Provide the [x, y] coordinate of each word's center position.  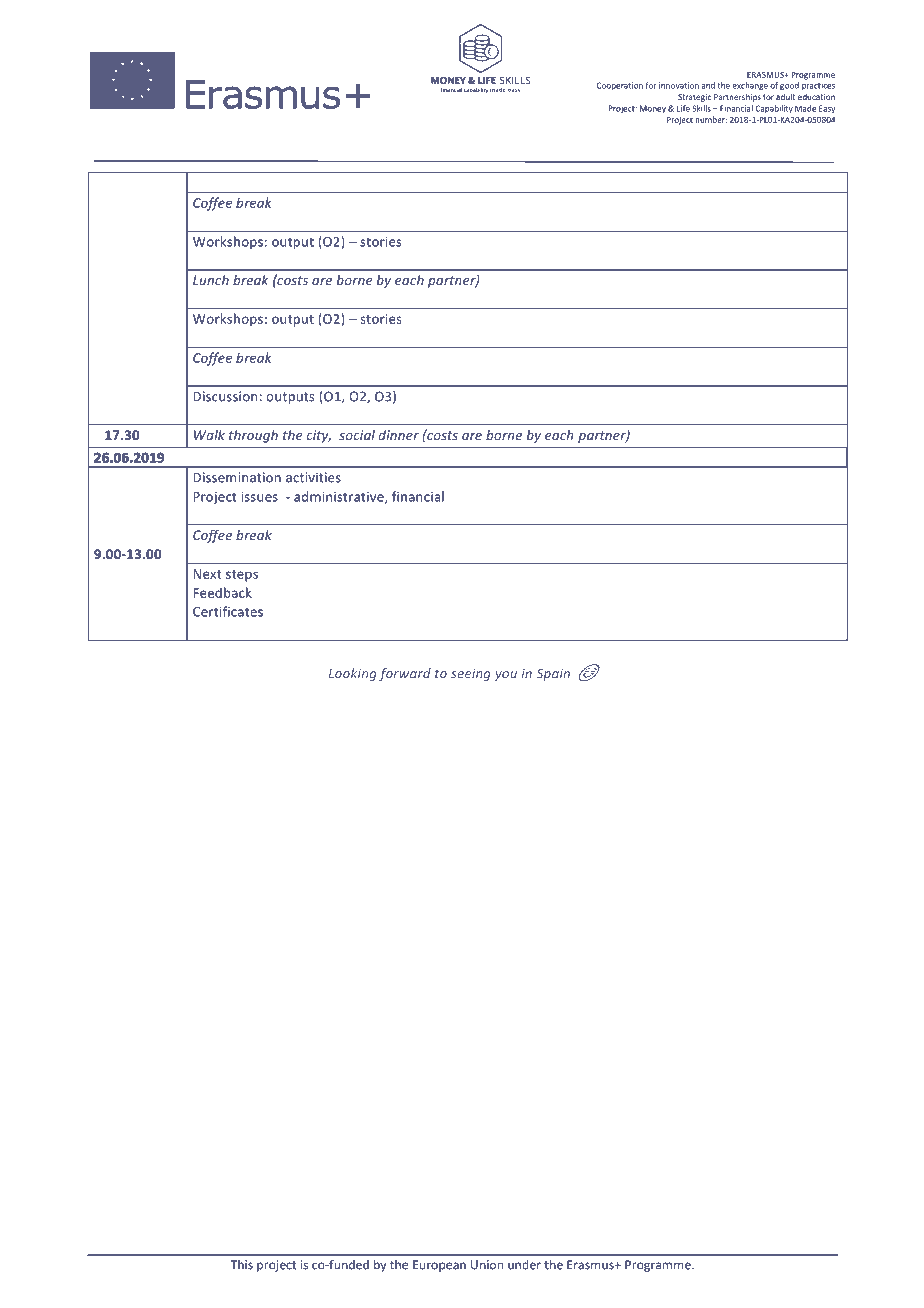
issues [259, 497]
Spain [553, 674]
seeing [471, 674]
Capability [774, 109]
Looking [353, 674]
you [506, 676]
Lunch [211, 280]
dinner [399, 435]
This [241, 1265]
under [524, 1265]
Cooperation [620, 86]
